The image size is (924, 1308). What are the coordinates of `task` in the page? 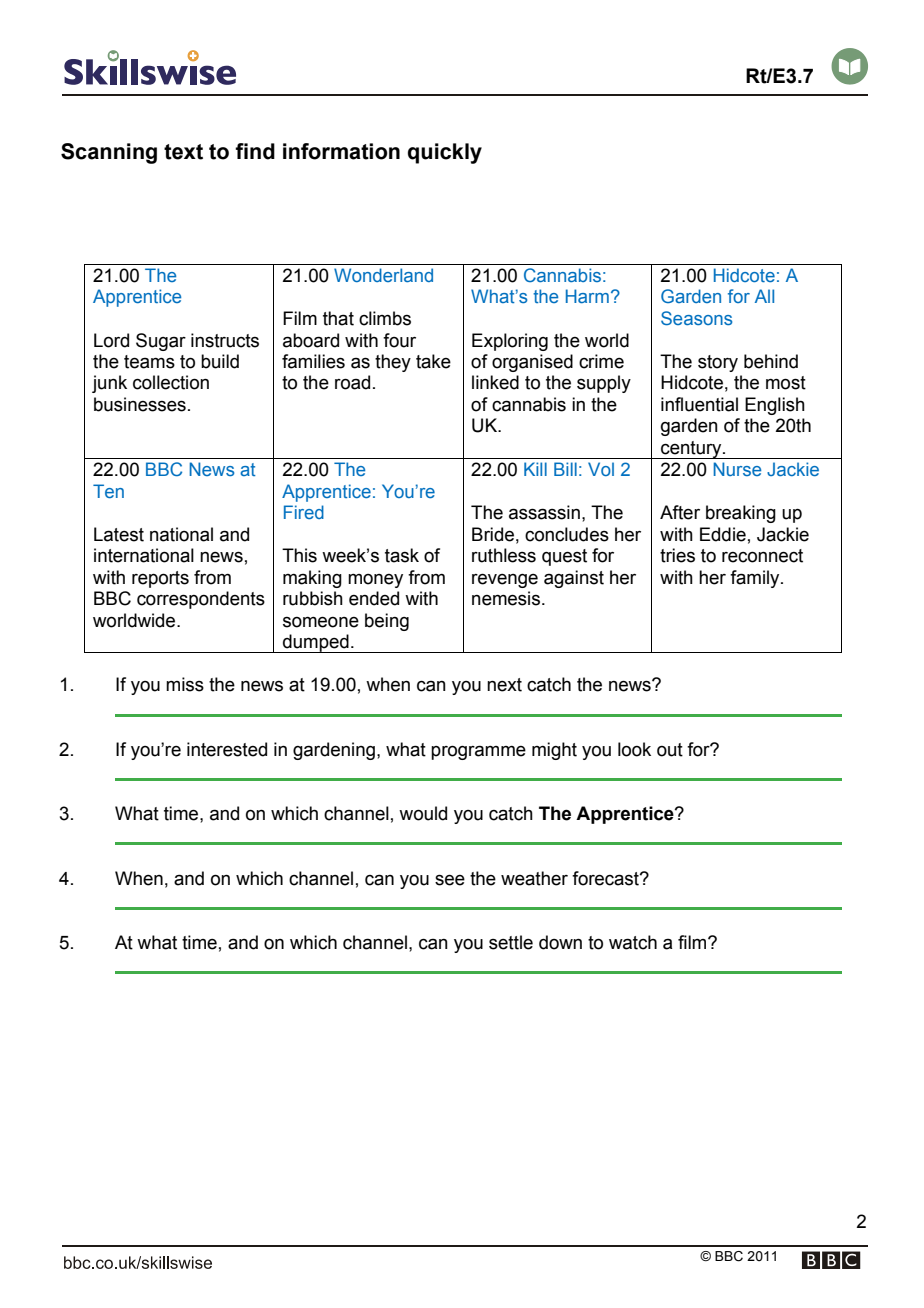 It's located at (402, 555).
